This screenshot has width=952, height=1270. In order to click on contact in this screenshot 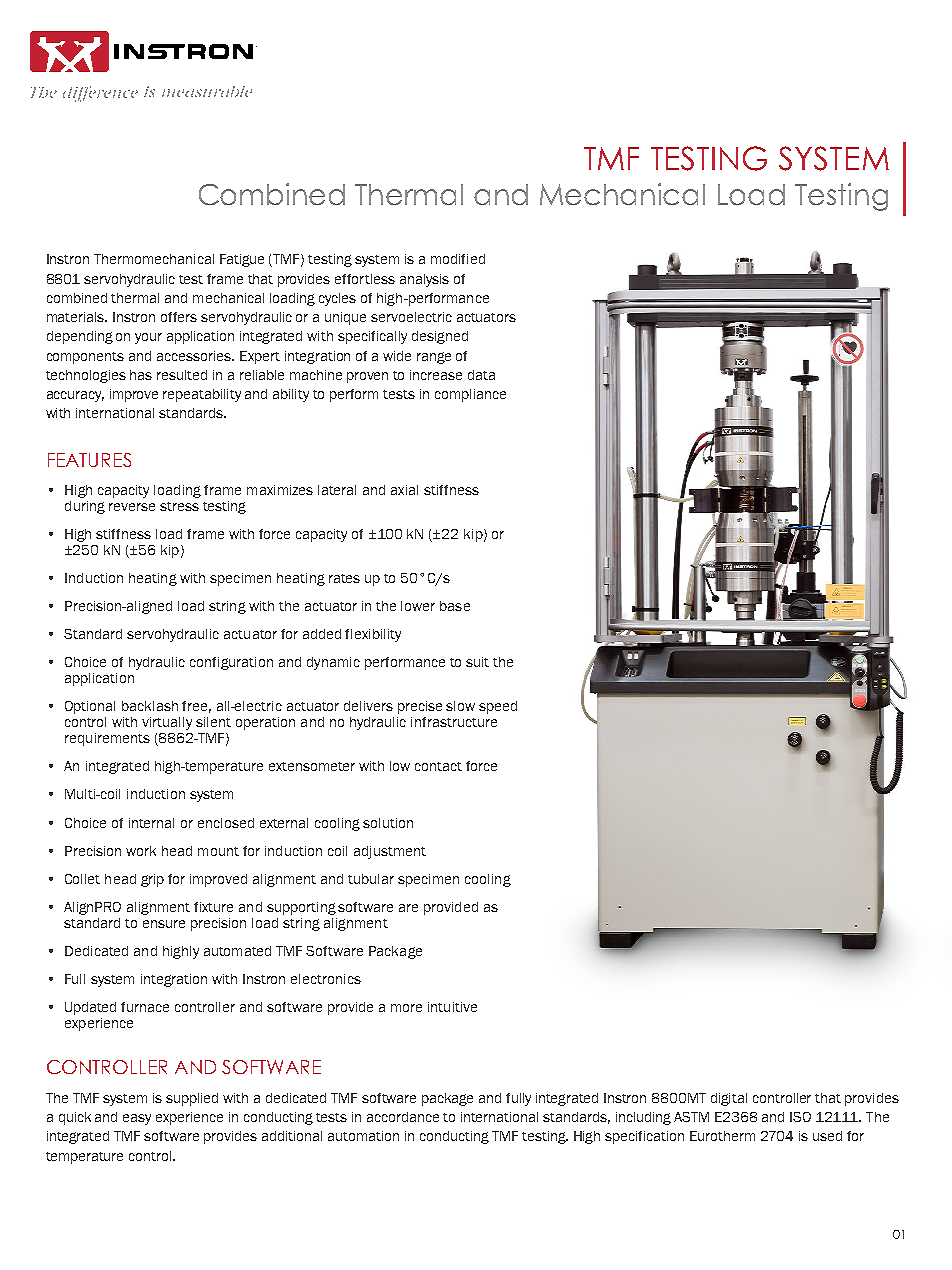, I will do `click(438, 766)`.
